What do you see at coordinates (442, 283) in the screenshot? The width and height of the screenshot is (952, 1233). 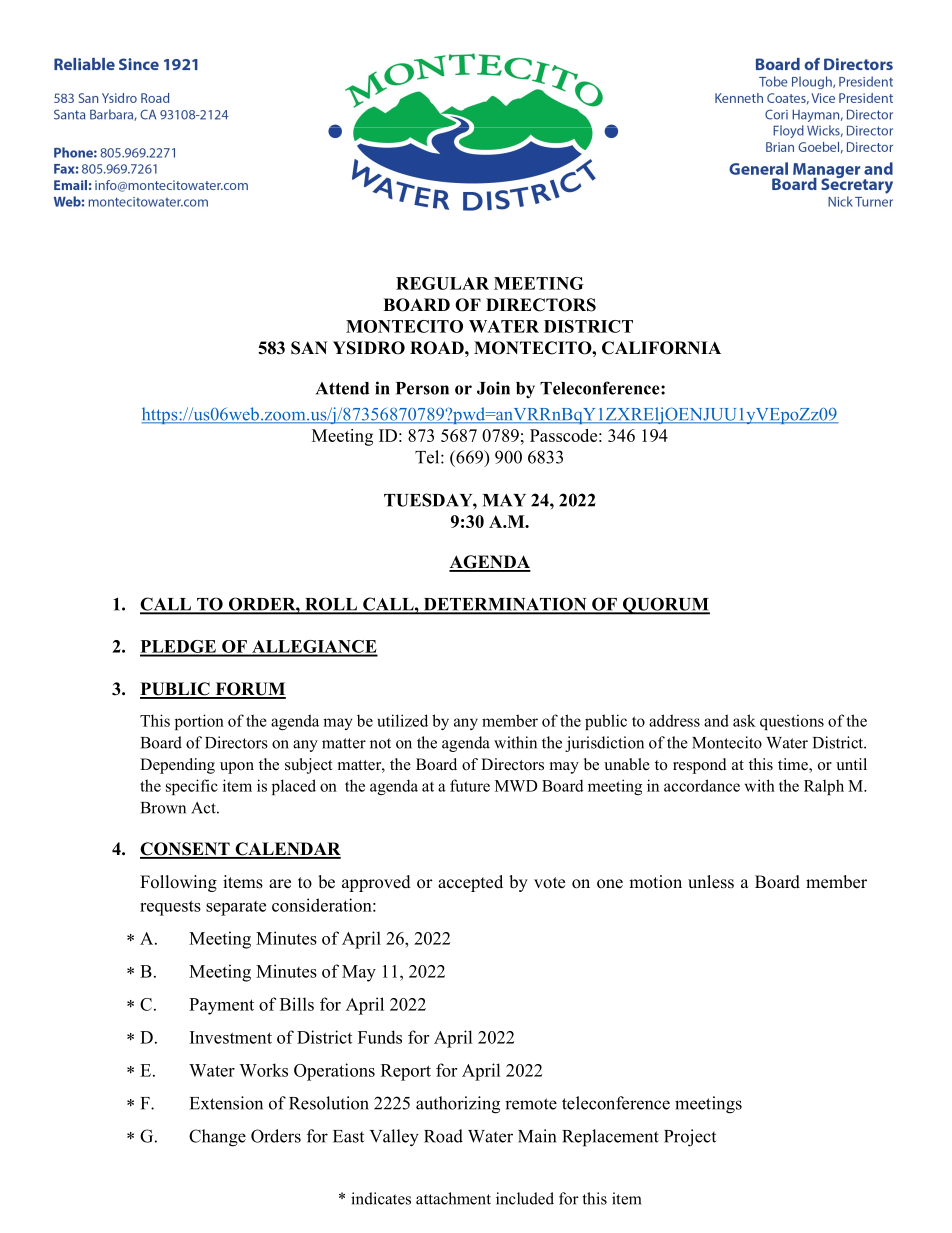 I see `REGULAR` at bounding box center [442, 283].
